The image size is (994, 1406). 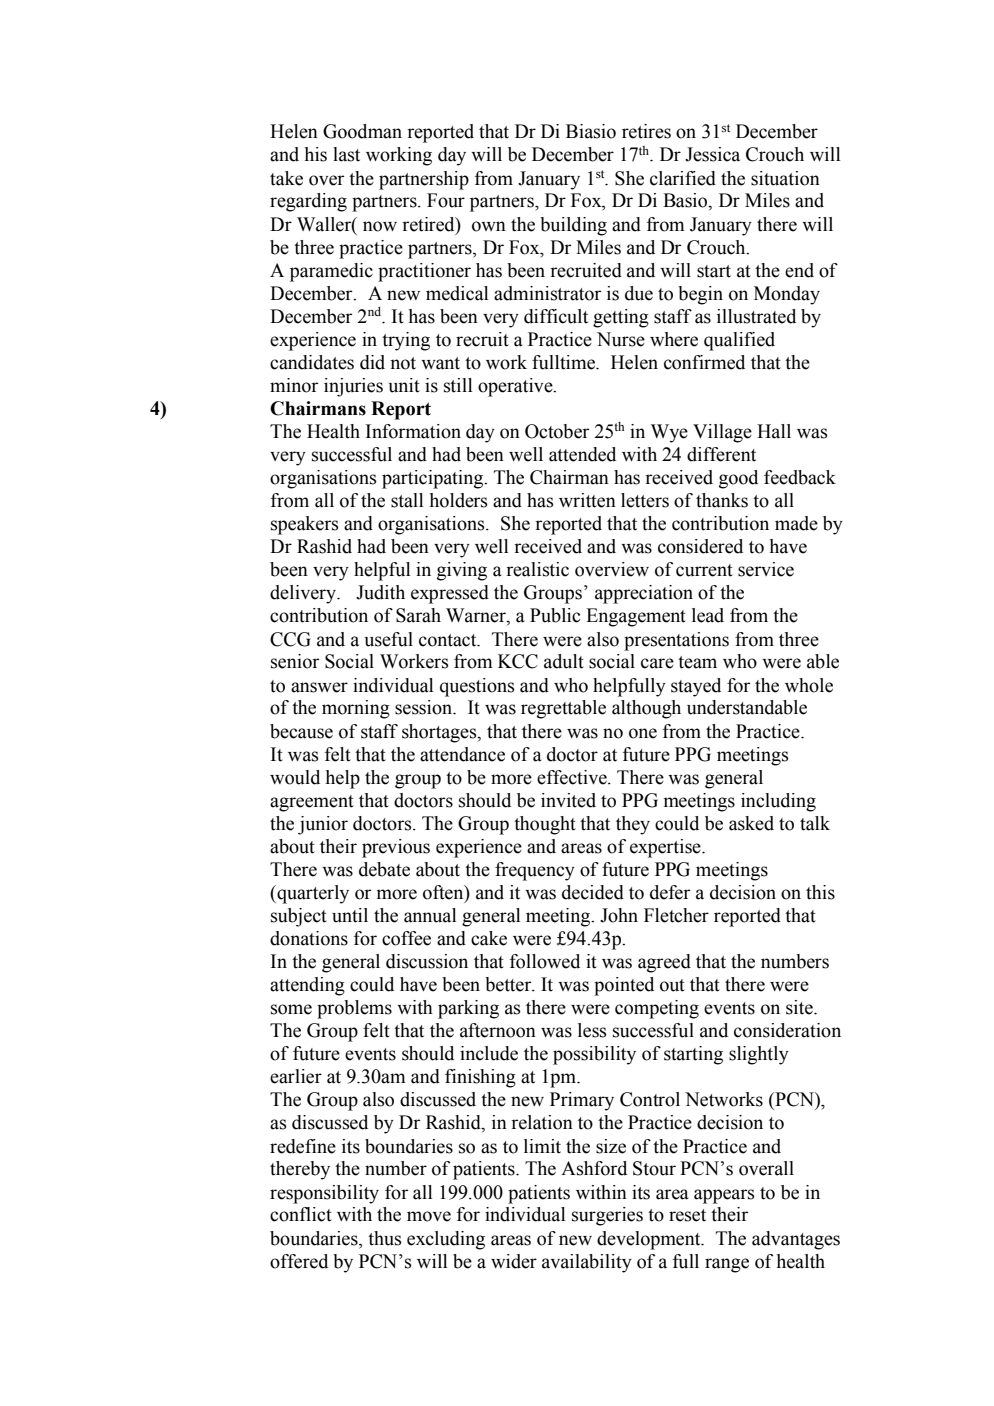 I want to click on whole, so click(x=809, y=685).
